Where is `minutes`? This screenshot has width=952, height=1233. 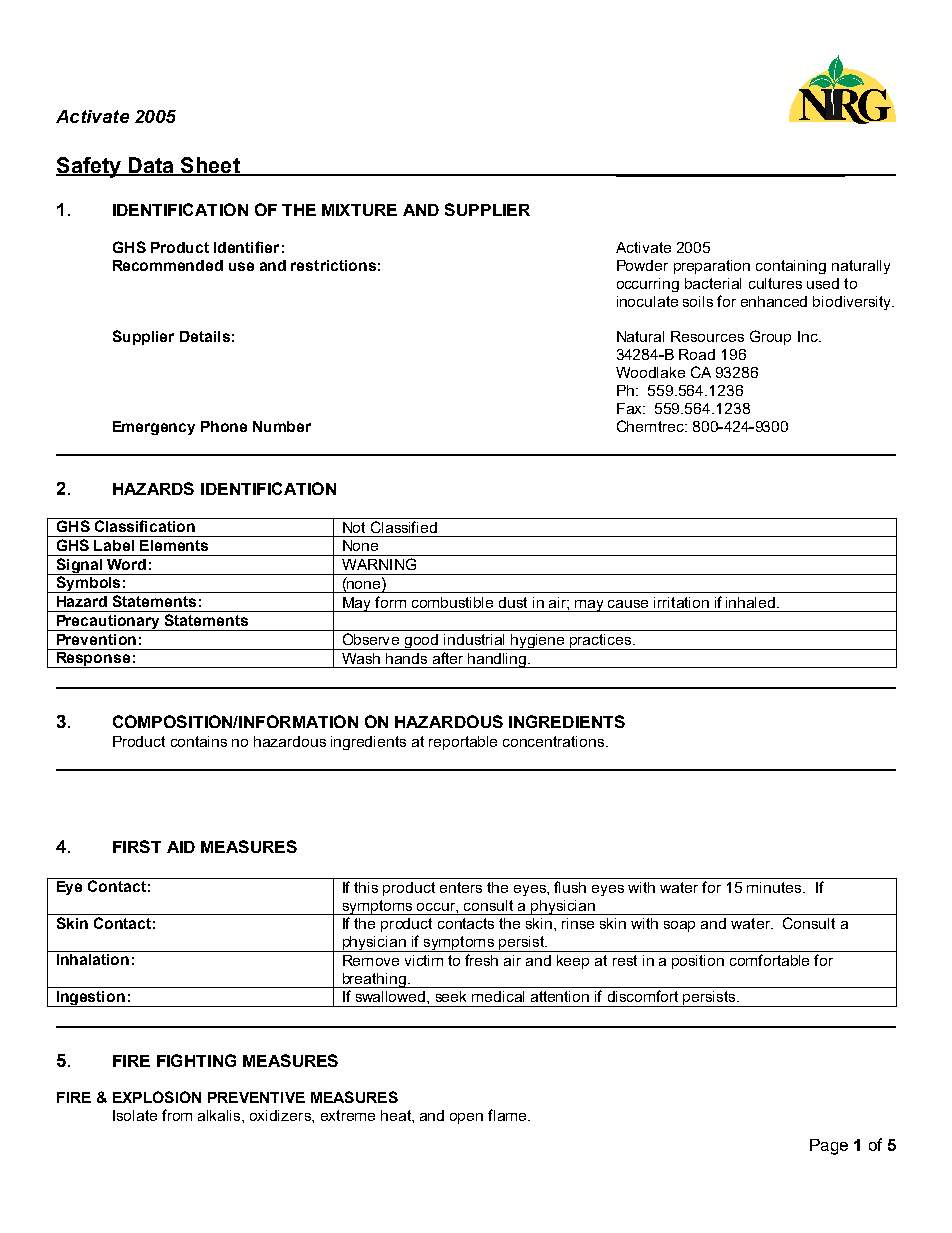
minutes is located at coordinates (775, 887).
